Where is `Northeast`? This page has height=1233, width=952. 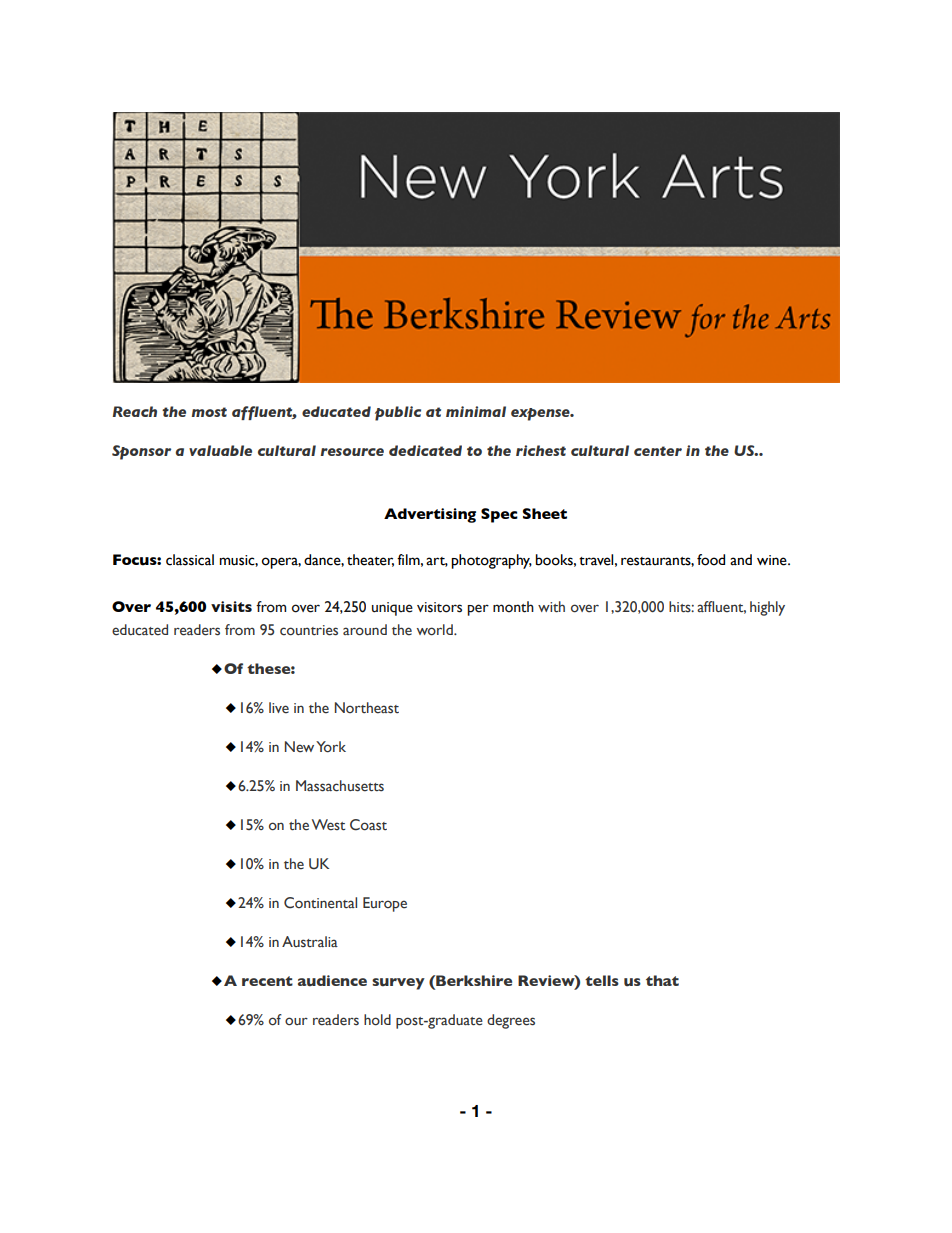 Northeast is located at coordinates (367, 708).
